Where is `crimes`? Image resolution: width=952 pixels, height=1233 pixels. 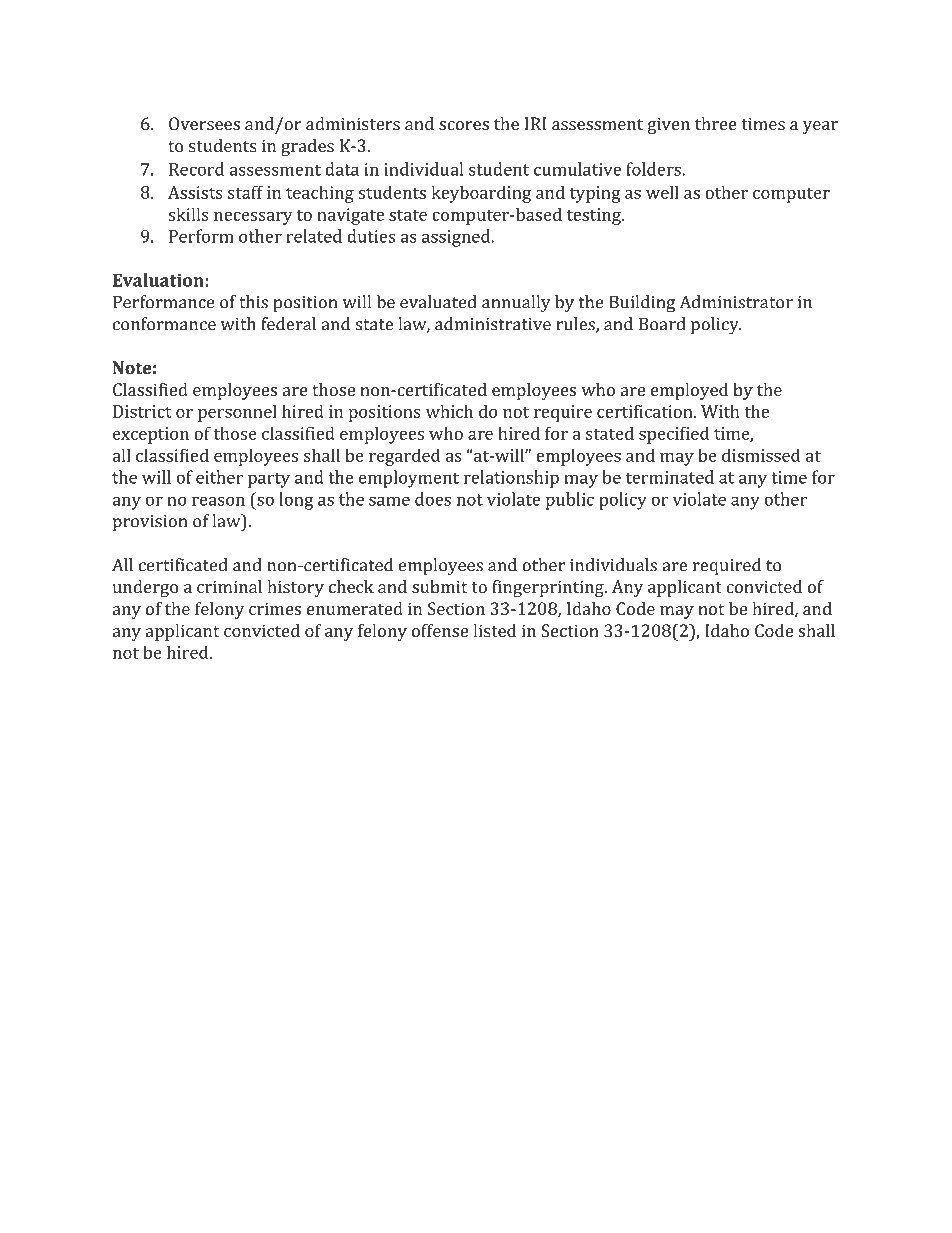
crimes is located at coordinates (275, 608).
